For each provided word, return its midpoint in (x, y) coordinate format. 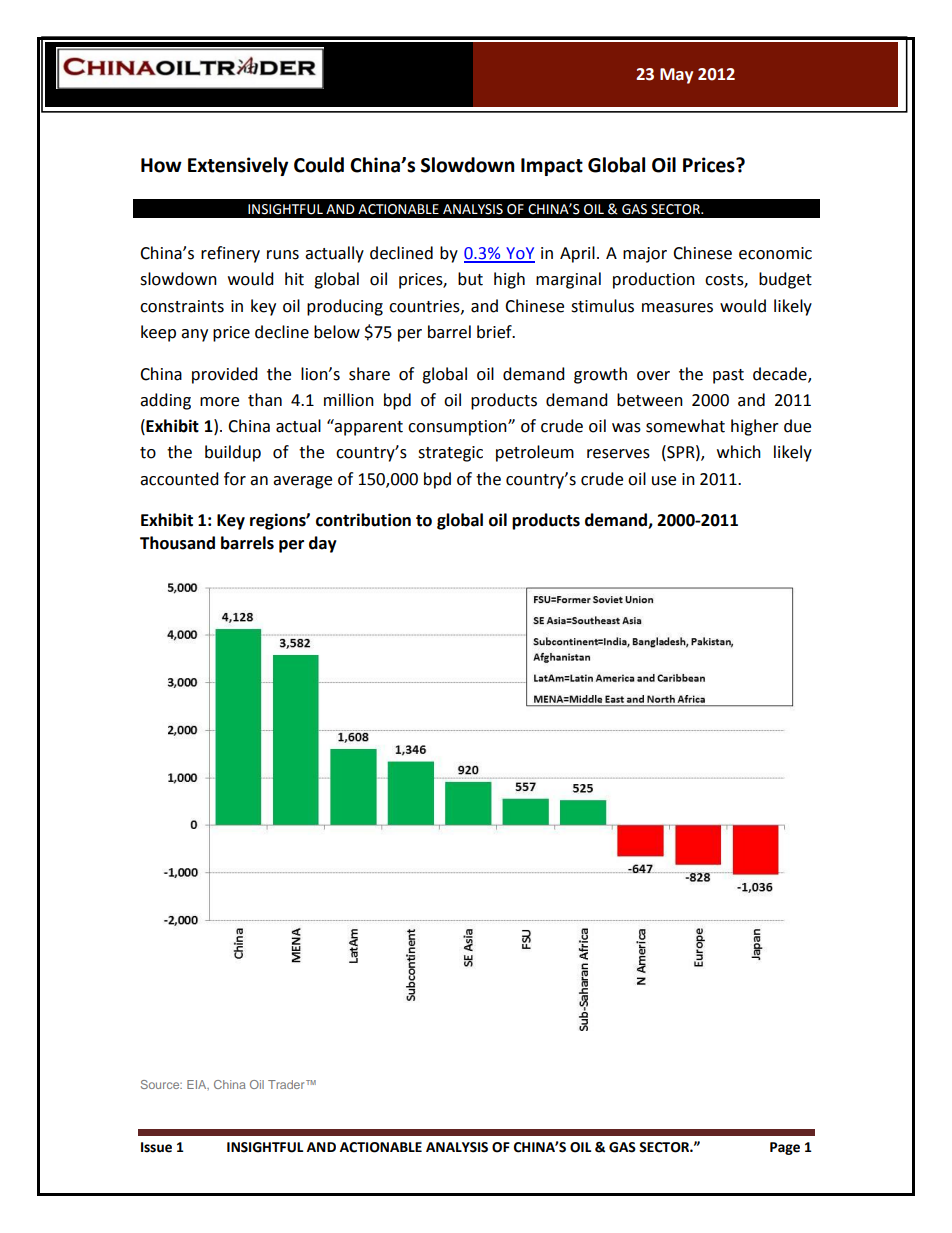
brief (495, 332)
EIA (198, 1085)
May (676, 76)
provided (225, 375)
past (728, 376)
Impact (552, 167)
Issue (156, 1147)
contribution (363, 520)
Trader (287, 1084)
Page (785, 1148)
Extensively (238, 166)
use (664, 481)
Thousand (177, 543)
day (323, 544)
